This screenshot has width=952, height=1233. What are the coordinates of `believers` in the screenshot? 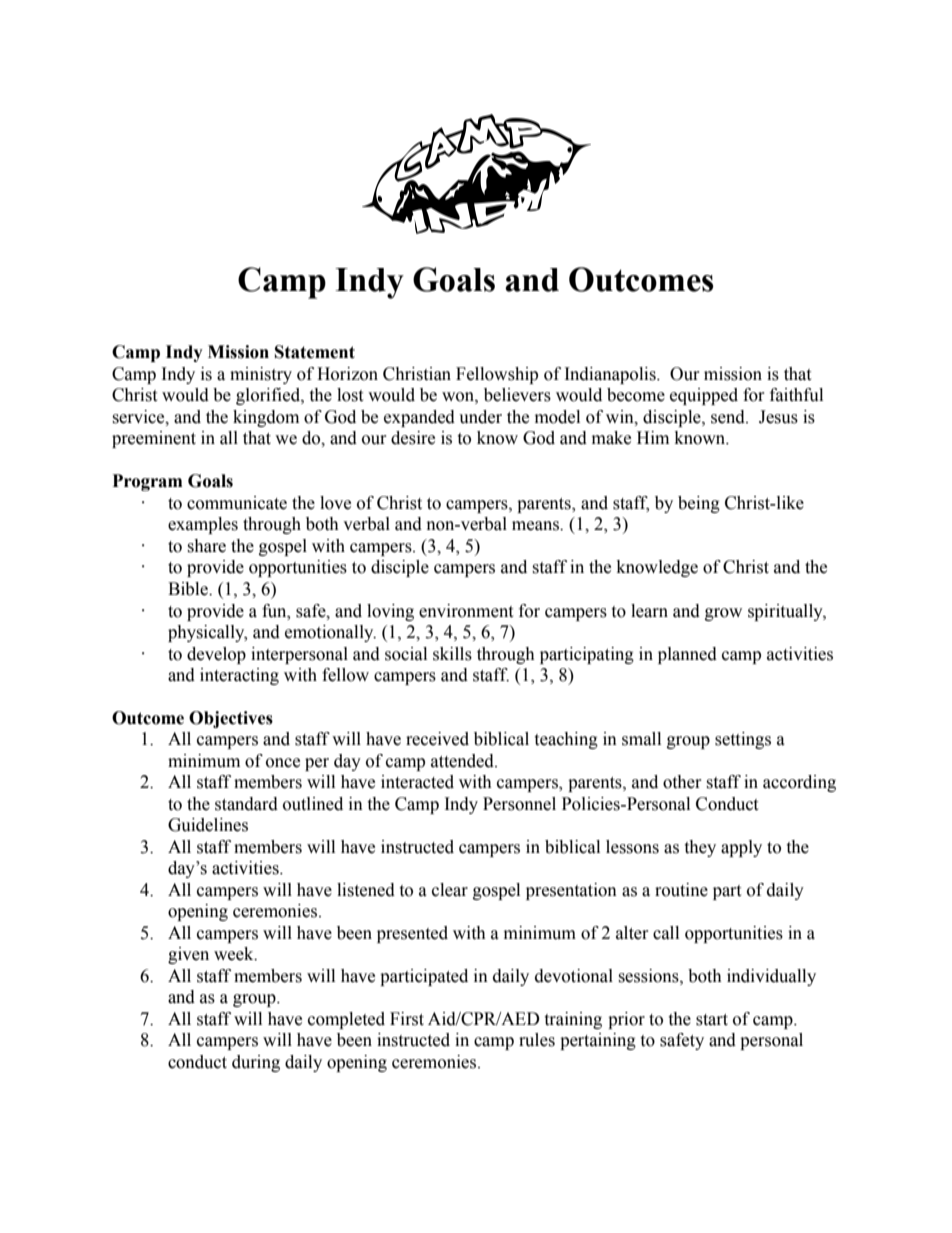 It's located at (517, 395).
